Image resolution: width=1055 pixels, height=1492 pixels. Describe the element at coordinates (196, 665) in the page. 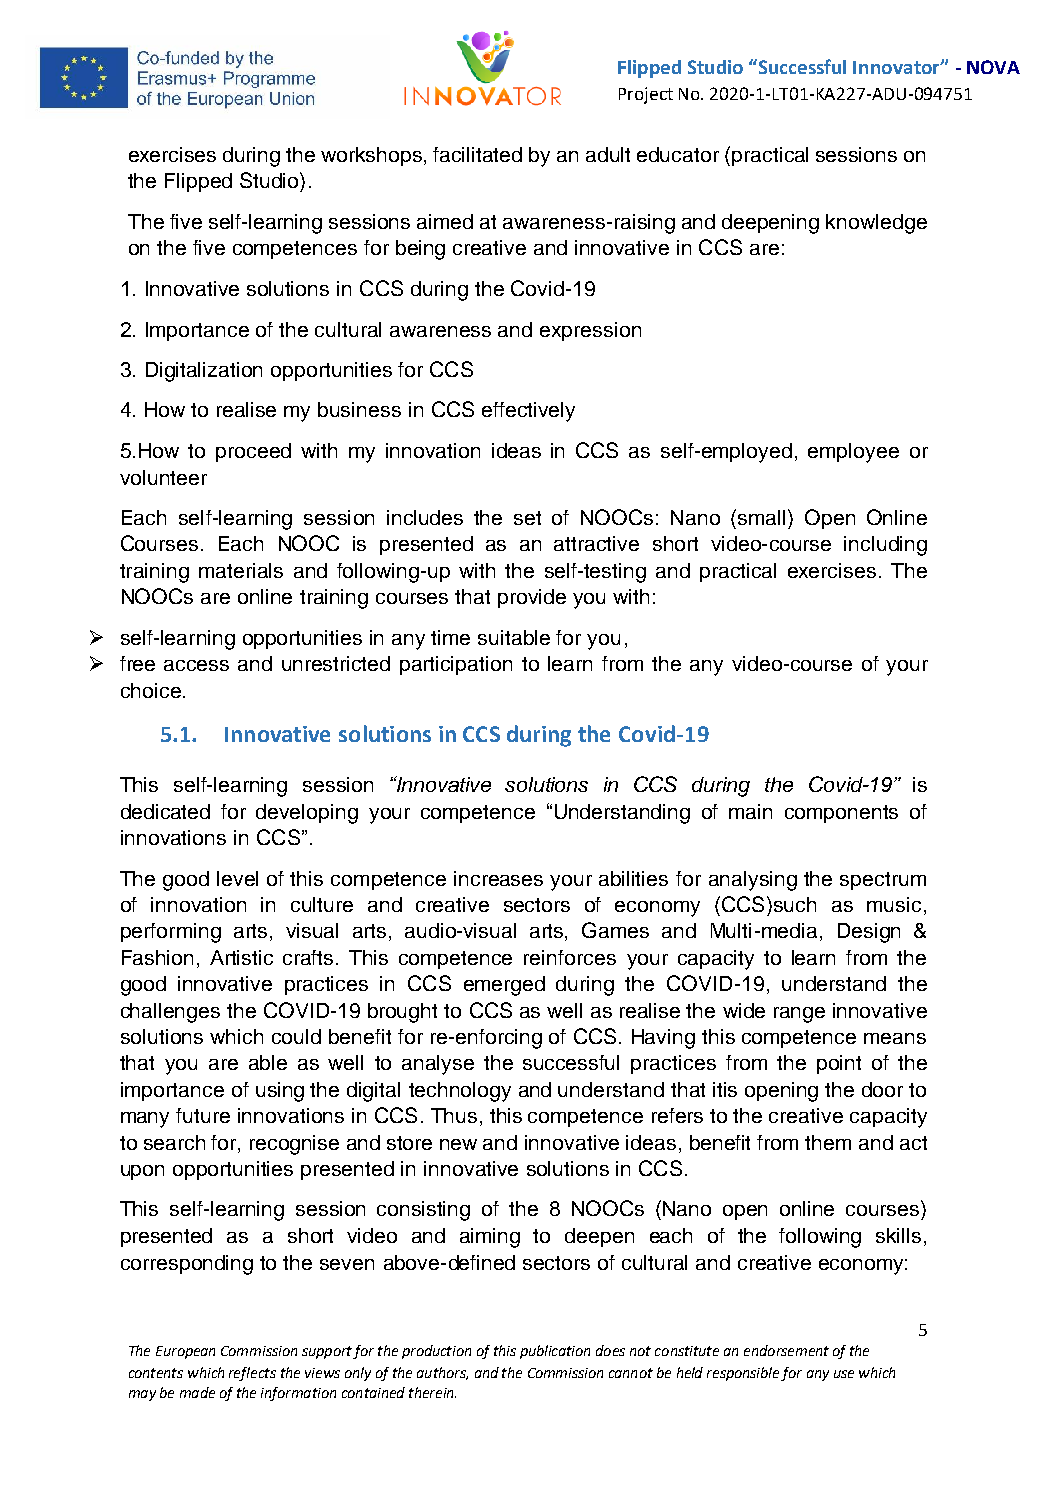

I see `access` at that location.
